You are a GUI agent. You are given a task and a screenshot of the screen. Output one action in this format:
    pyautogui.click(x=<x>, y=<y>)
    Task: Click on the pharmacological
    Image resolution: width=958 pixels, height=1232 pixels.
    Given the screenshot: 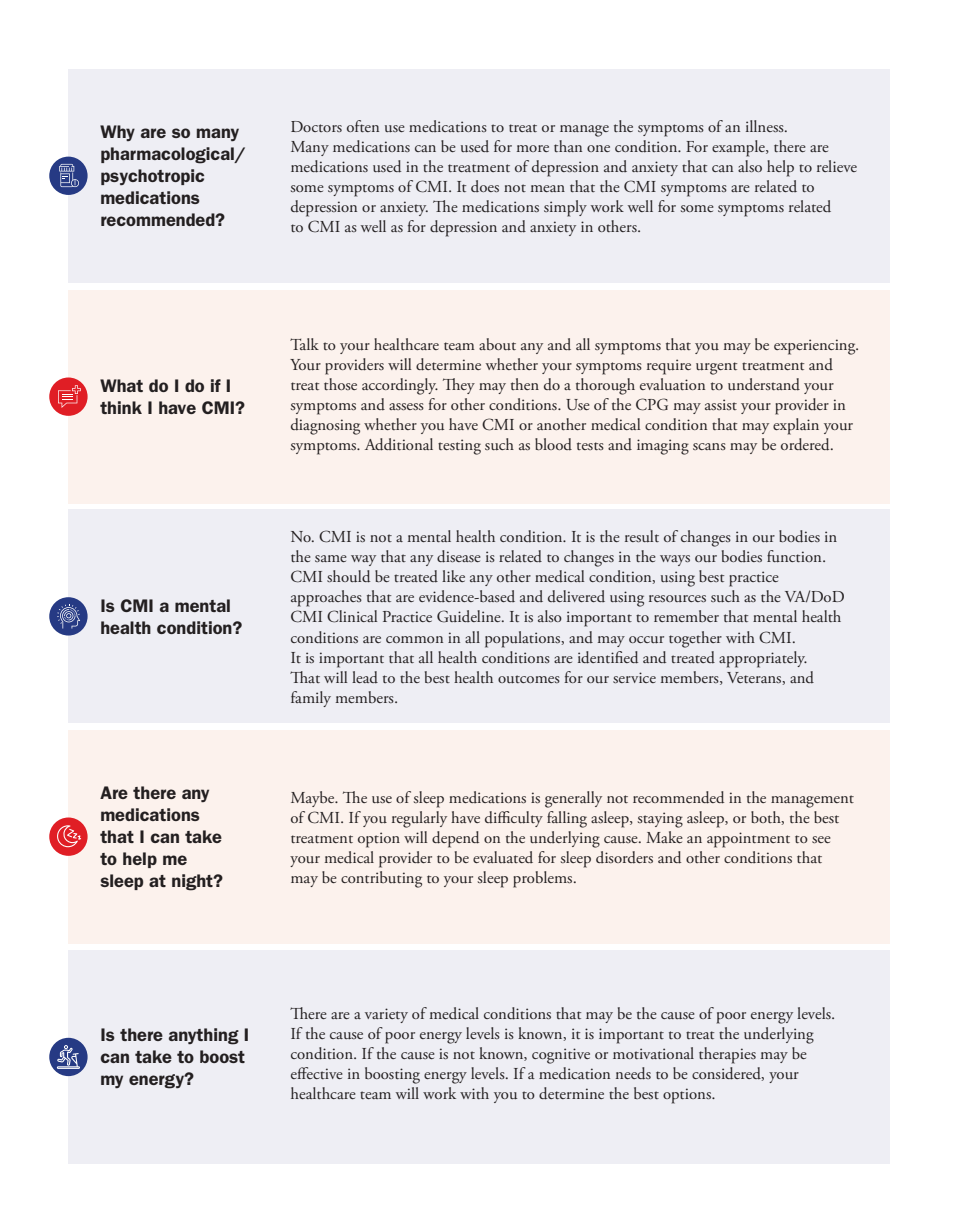 What is the action you would take?
    pyautogui.click(x=168, y=155)
